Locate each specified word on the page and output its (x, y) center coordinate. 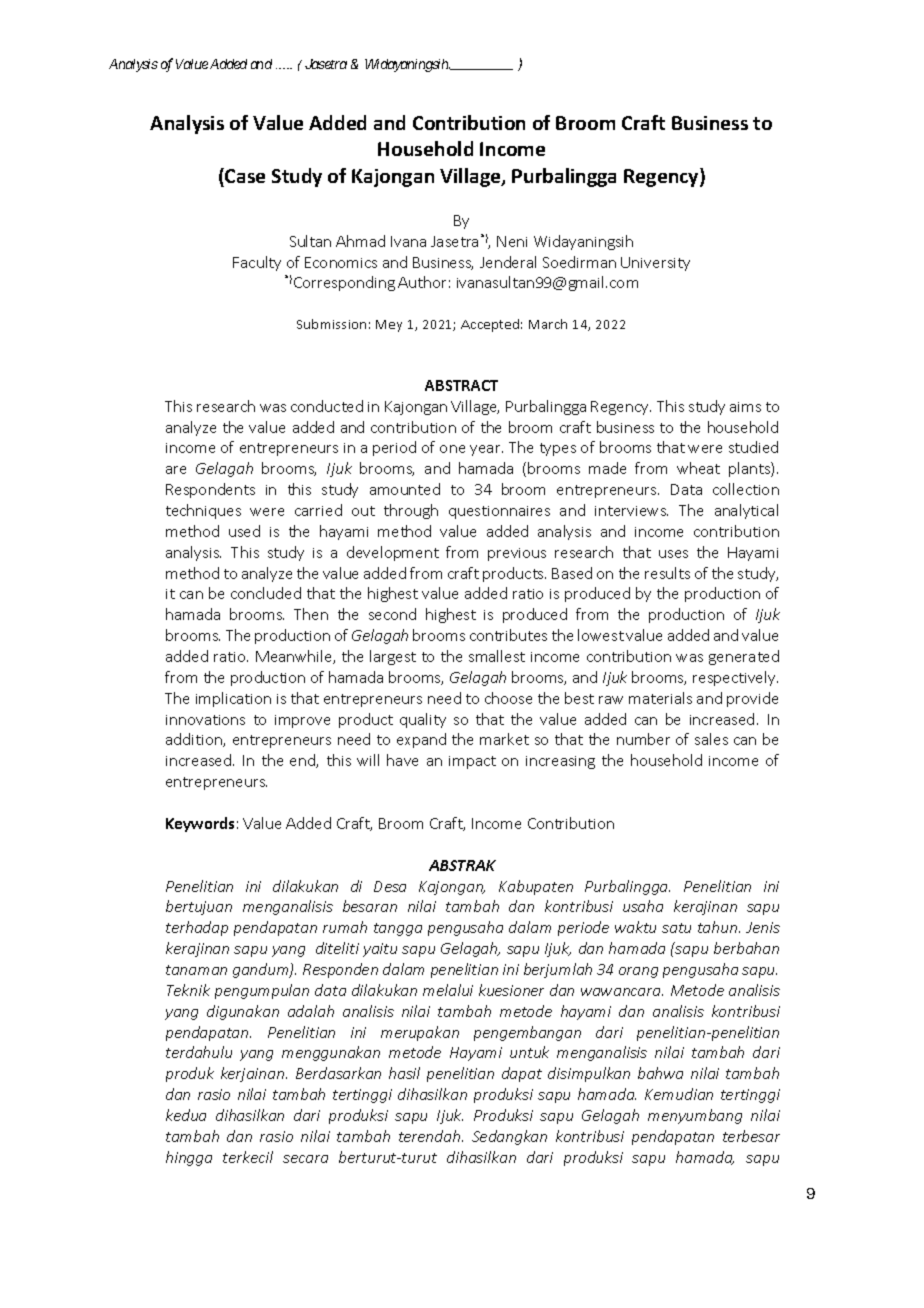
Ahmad (360, 241)
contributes (508, 635)
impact (472, 762)
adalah (311, 1011)
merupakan (420, 1033)
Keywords (200, 824)
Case (244, 175)
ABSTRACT (461, 385)
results (667, 573)
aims (745, 407)
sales (711, 739)
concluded (266, 593)
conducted (327, 406)
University (655, 264)
